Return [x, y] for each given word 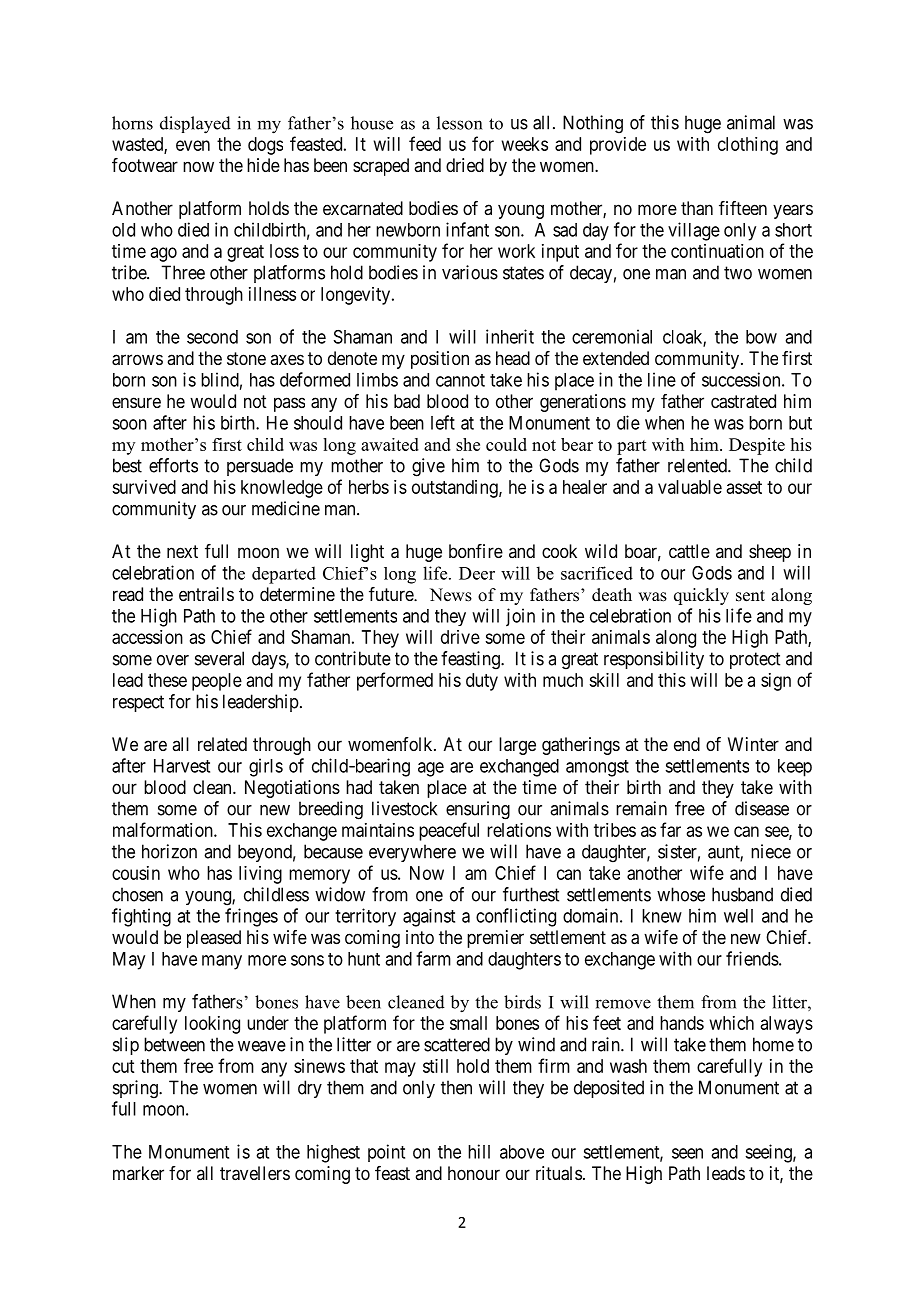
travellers [255, 1173]
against [429, 918]
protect [755, 660]
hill [479, 1151]
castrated [743, 401]
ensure [136, 402]
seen [687, 1153]
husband [742, 894]
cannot [460, 380]
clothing [748, 146]
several [219, 658]
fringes [251, 917]
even [193, 145]
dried [465, 165]
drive [460, 637]
